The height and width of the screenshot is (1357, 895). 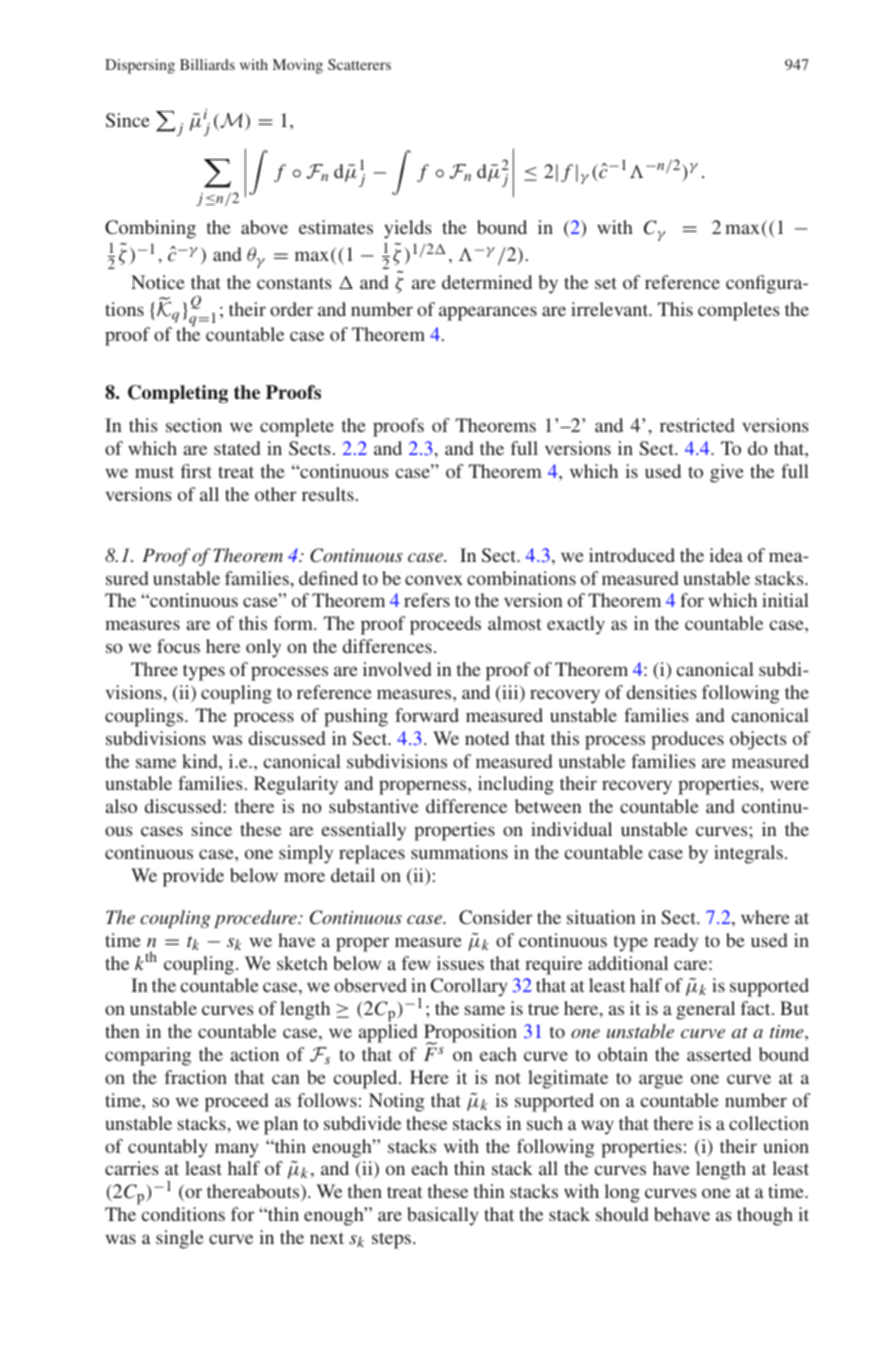 I want to click on provide, so click(x=193, y=877).
